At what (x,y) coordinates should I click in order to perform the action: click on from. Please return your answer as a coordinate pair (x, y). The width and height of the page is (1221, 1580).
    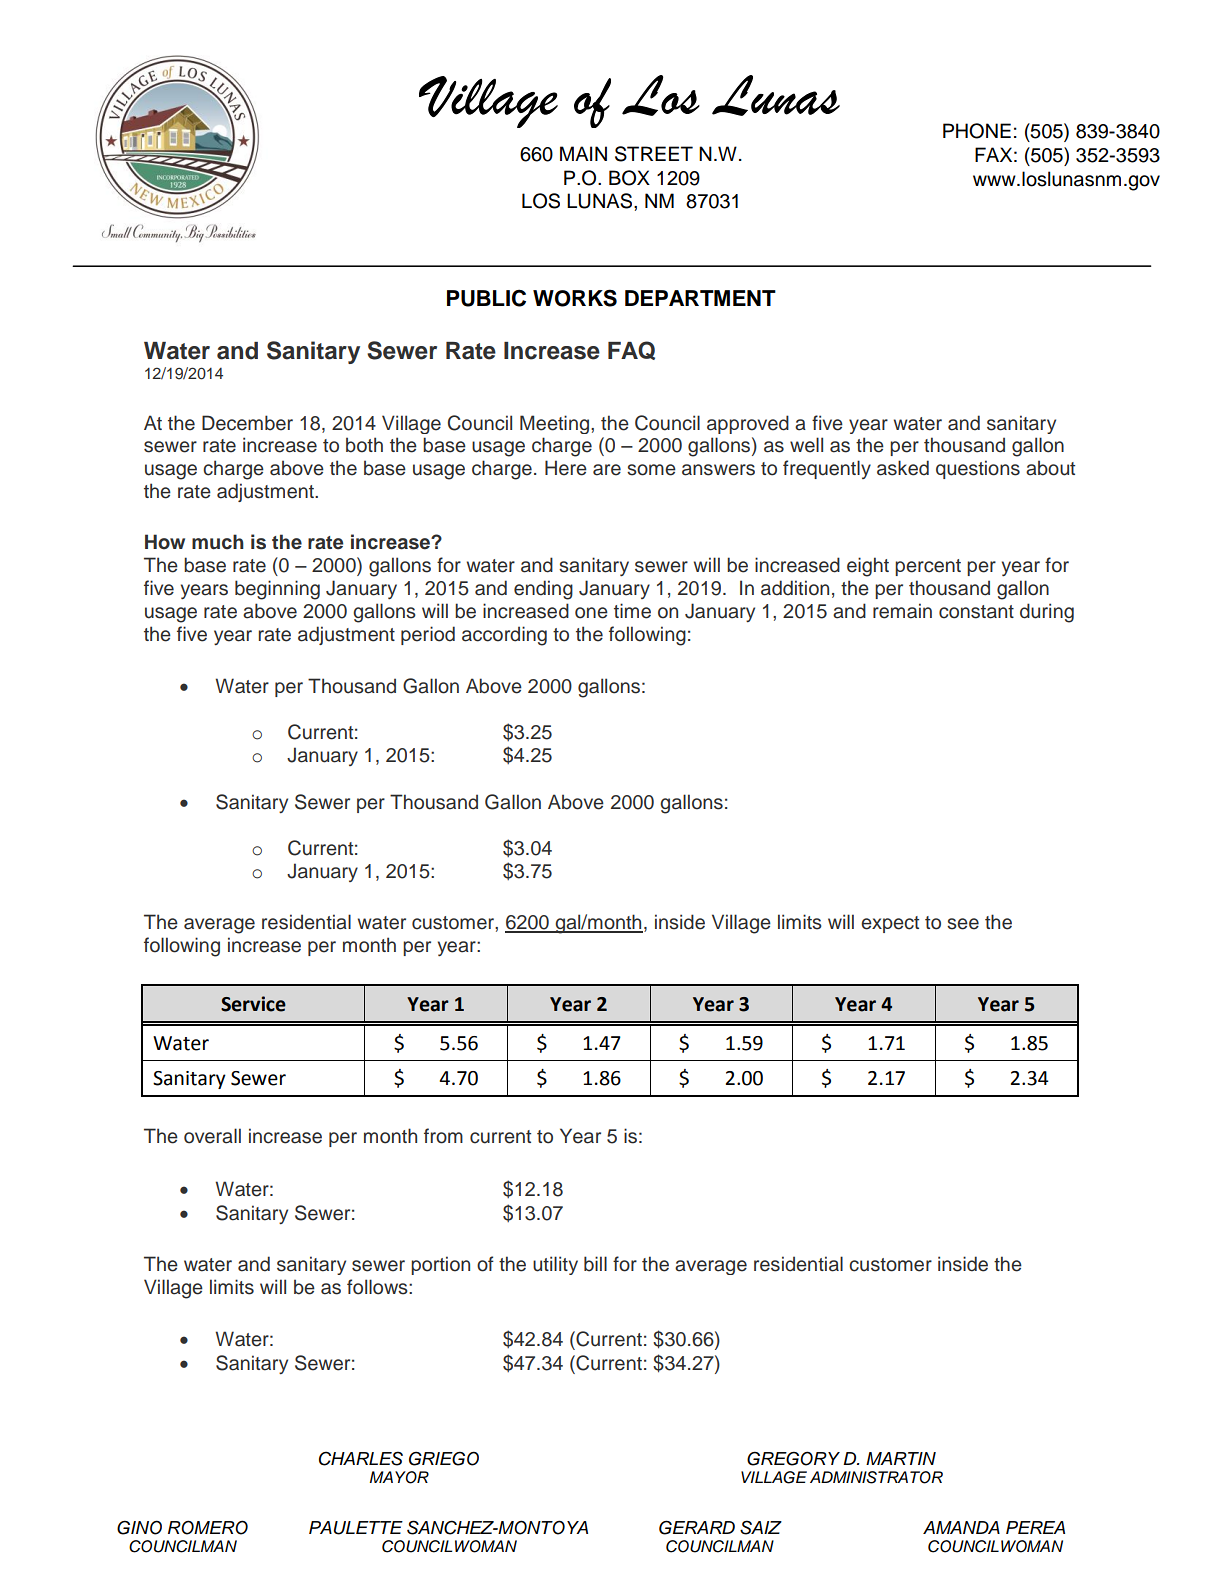
    Looking at the image, I should click on (443, 1136).
